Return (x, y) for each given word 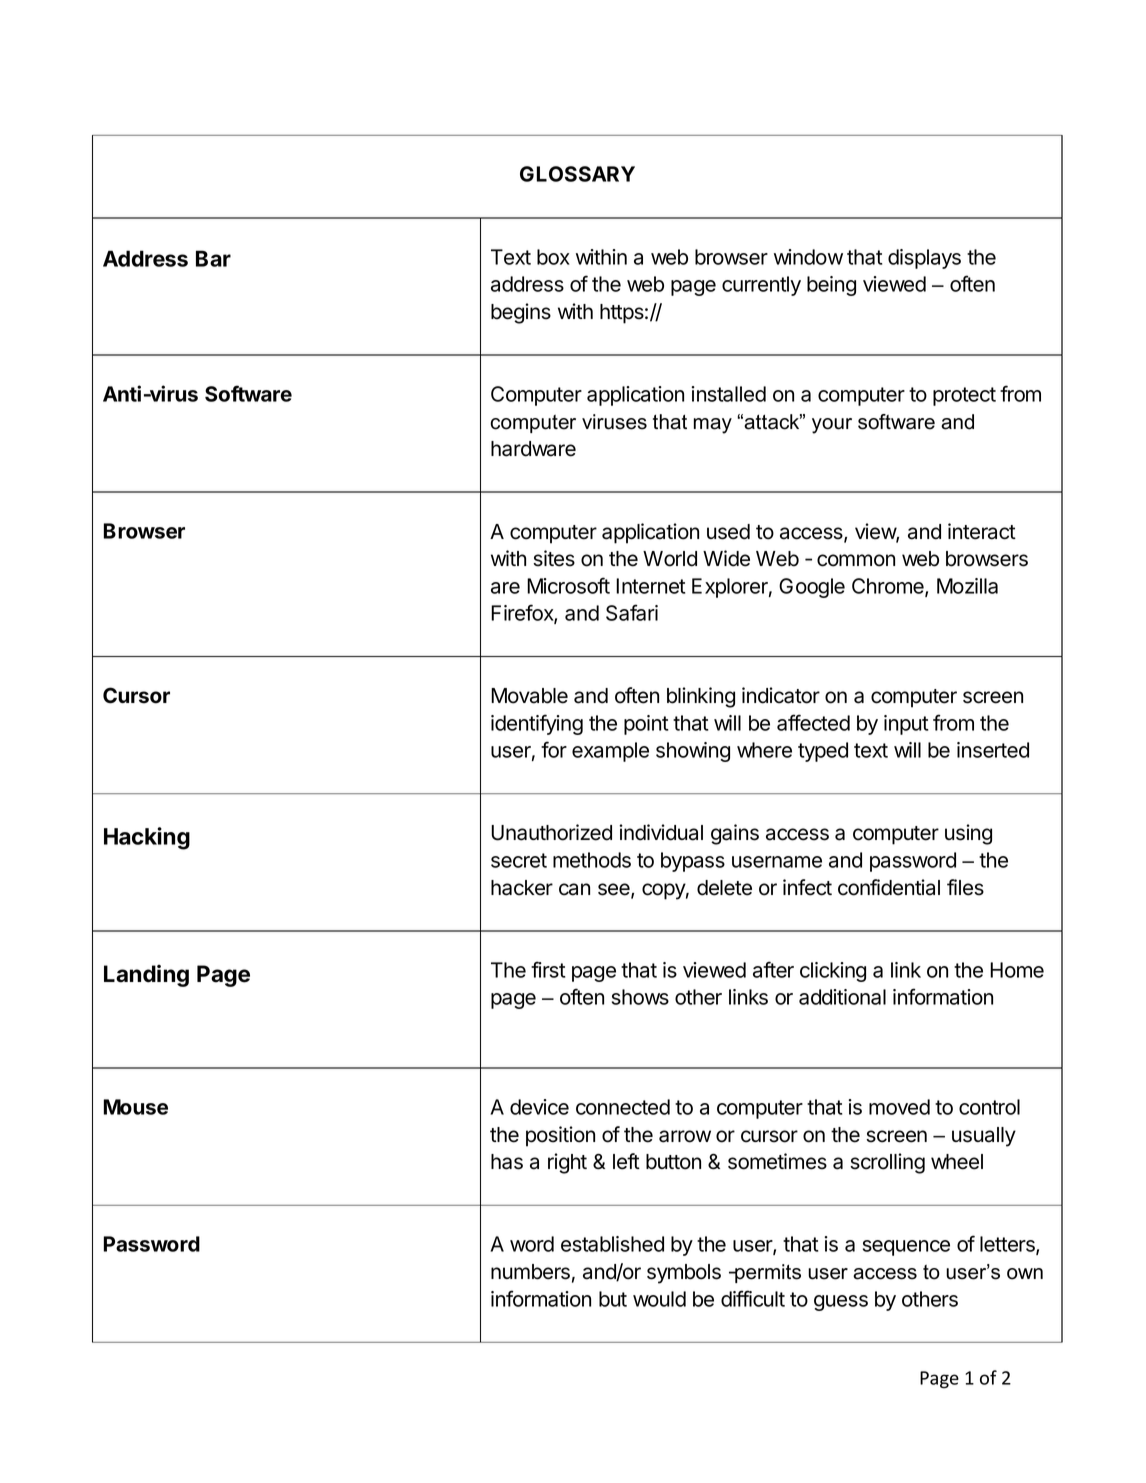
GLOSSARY (577, 174)
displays (924, 259)
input (906, 725)
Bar (213, 258)
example (610, 752)
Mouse (135, 1107)
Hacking (147, 838)
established (612, 1244)
